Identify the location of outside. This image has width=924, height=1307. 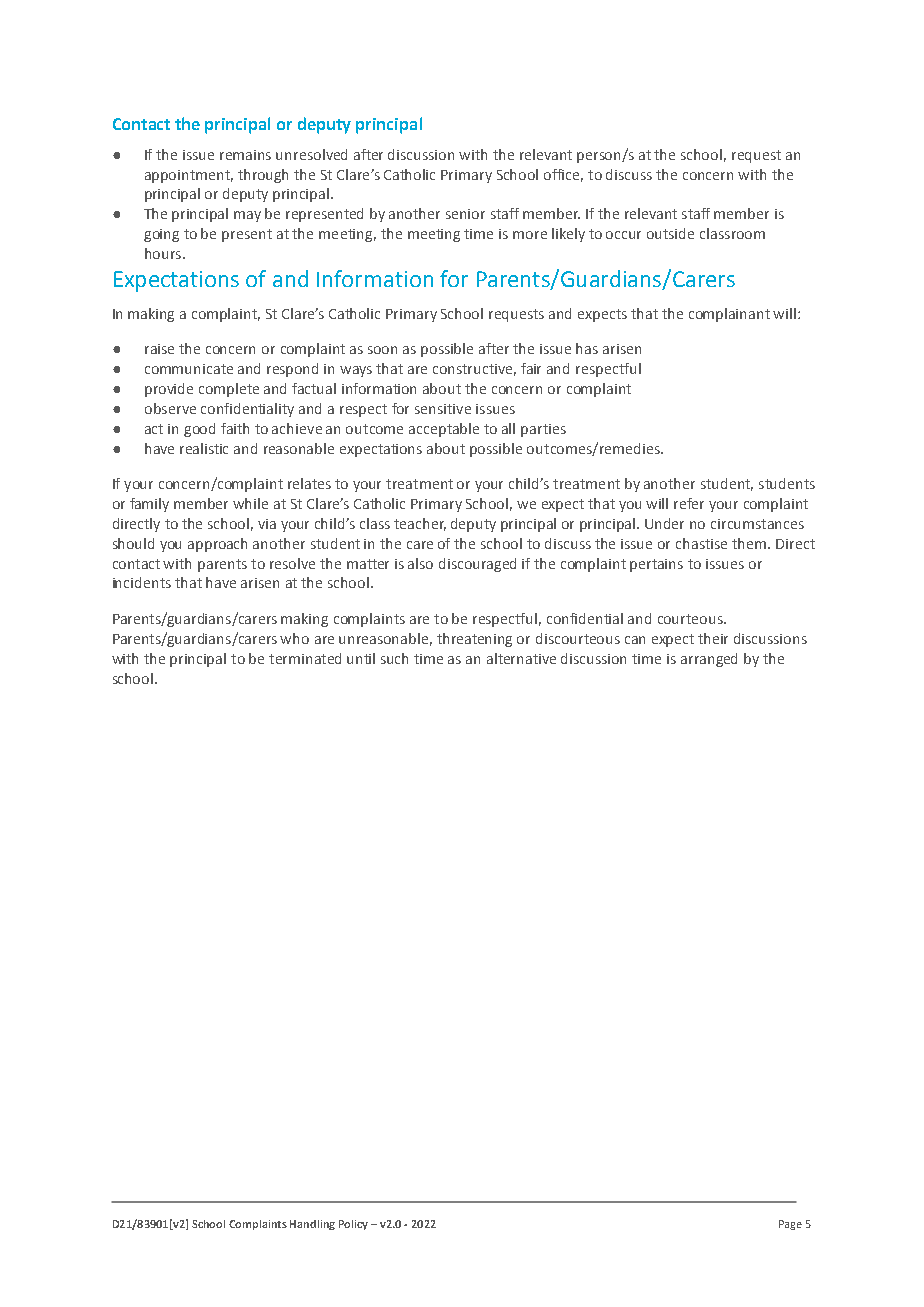
(670, 233).
